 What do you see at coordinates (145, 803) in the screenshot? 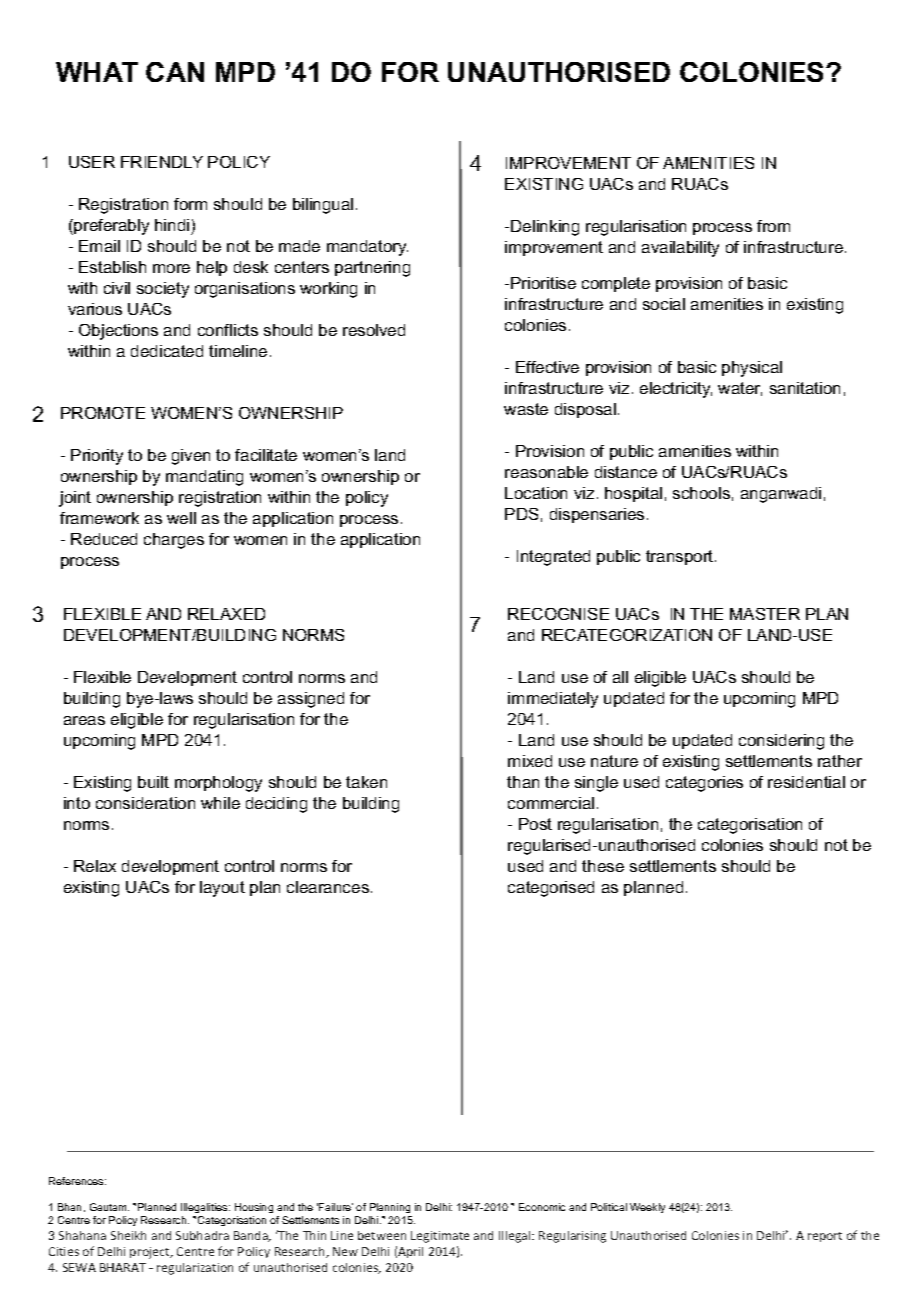
I see `consideration` at bounding box center [145, 803].
